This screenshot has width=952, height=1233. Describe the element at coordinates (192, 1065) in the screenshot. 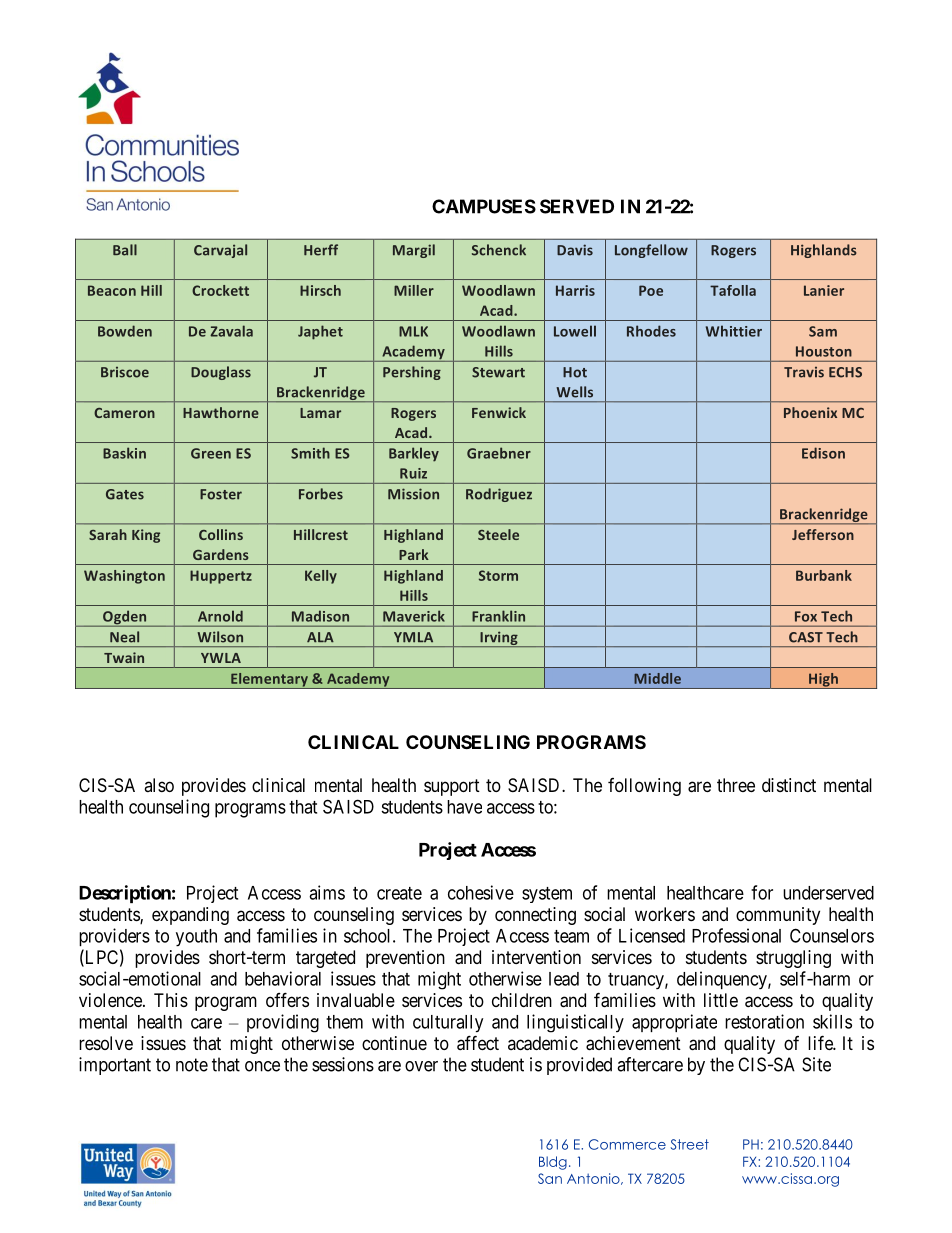

I see `note` at that location.
